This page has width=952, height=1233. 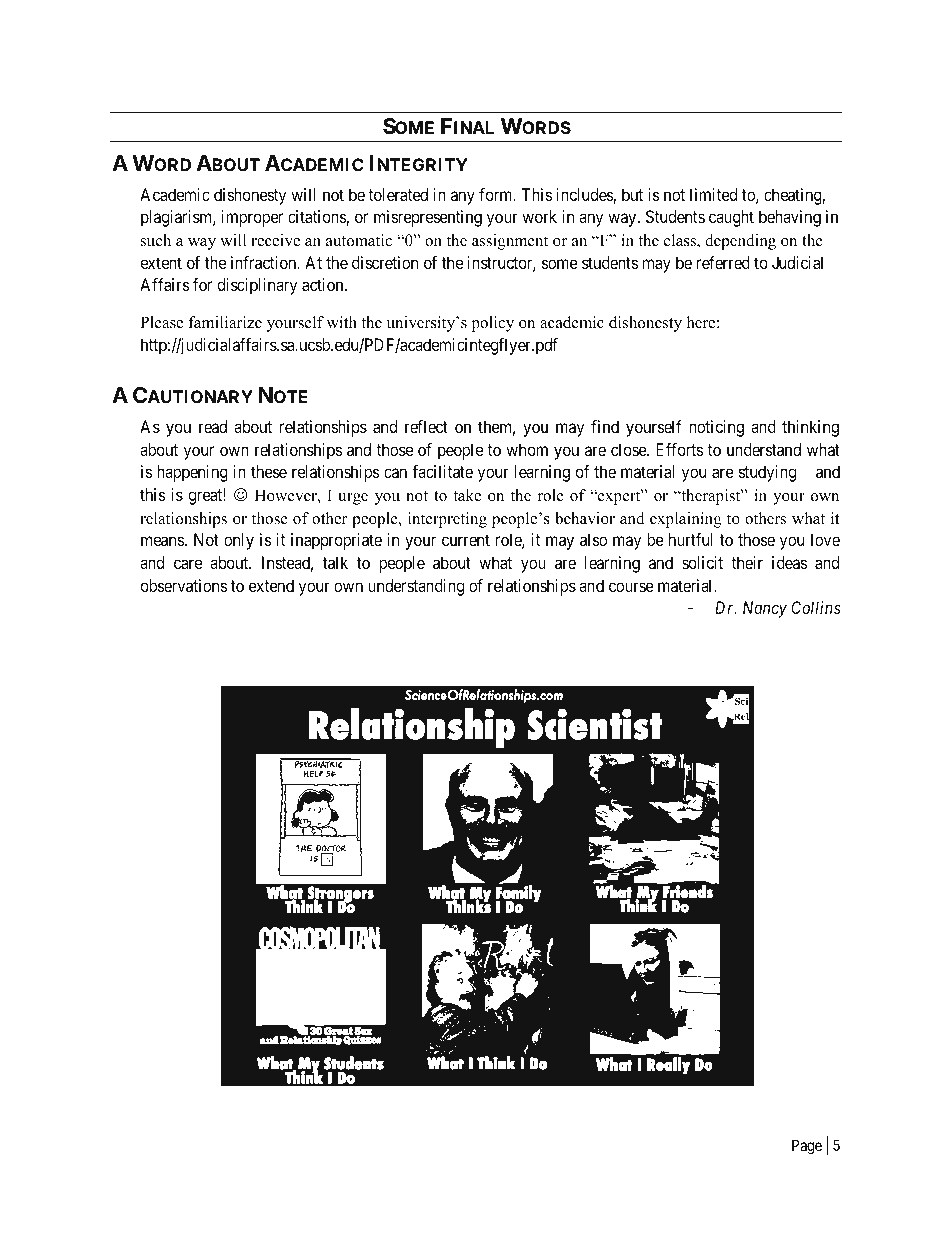 I want to click on improper, so click(x=252, y=218).
